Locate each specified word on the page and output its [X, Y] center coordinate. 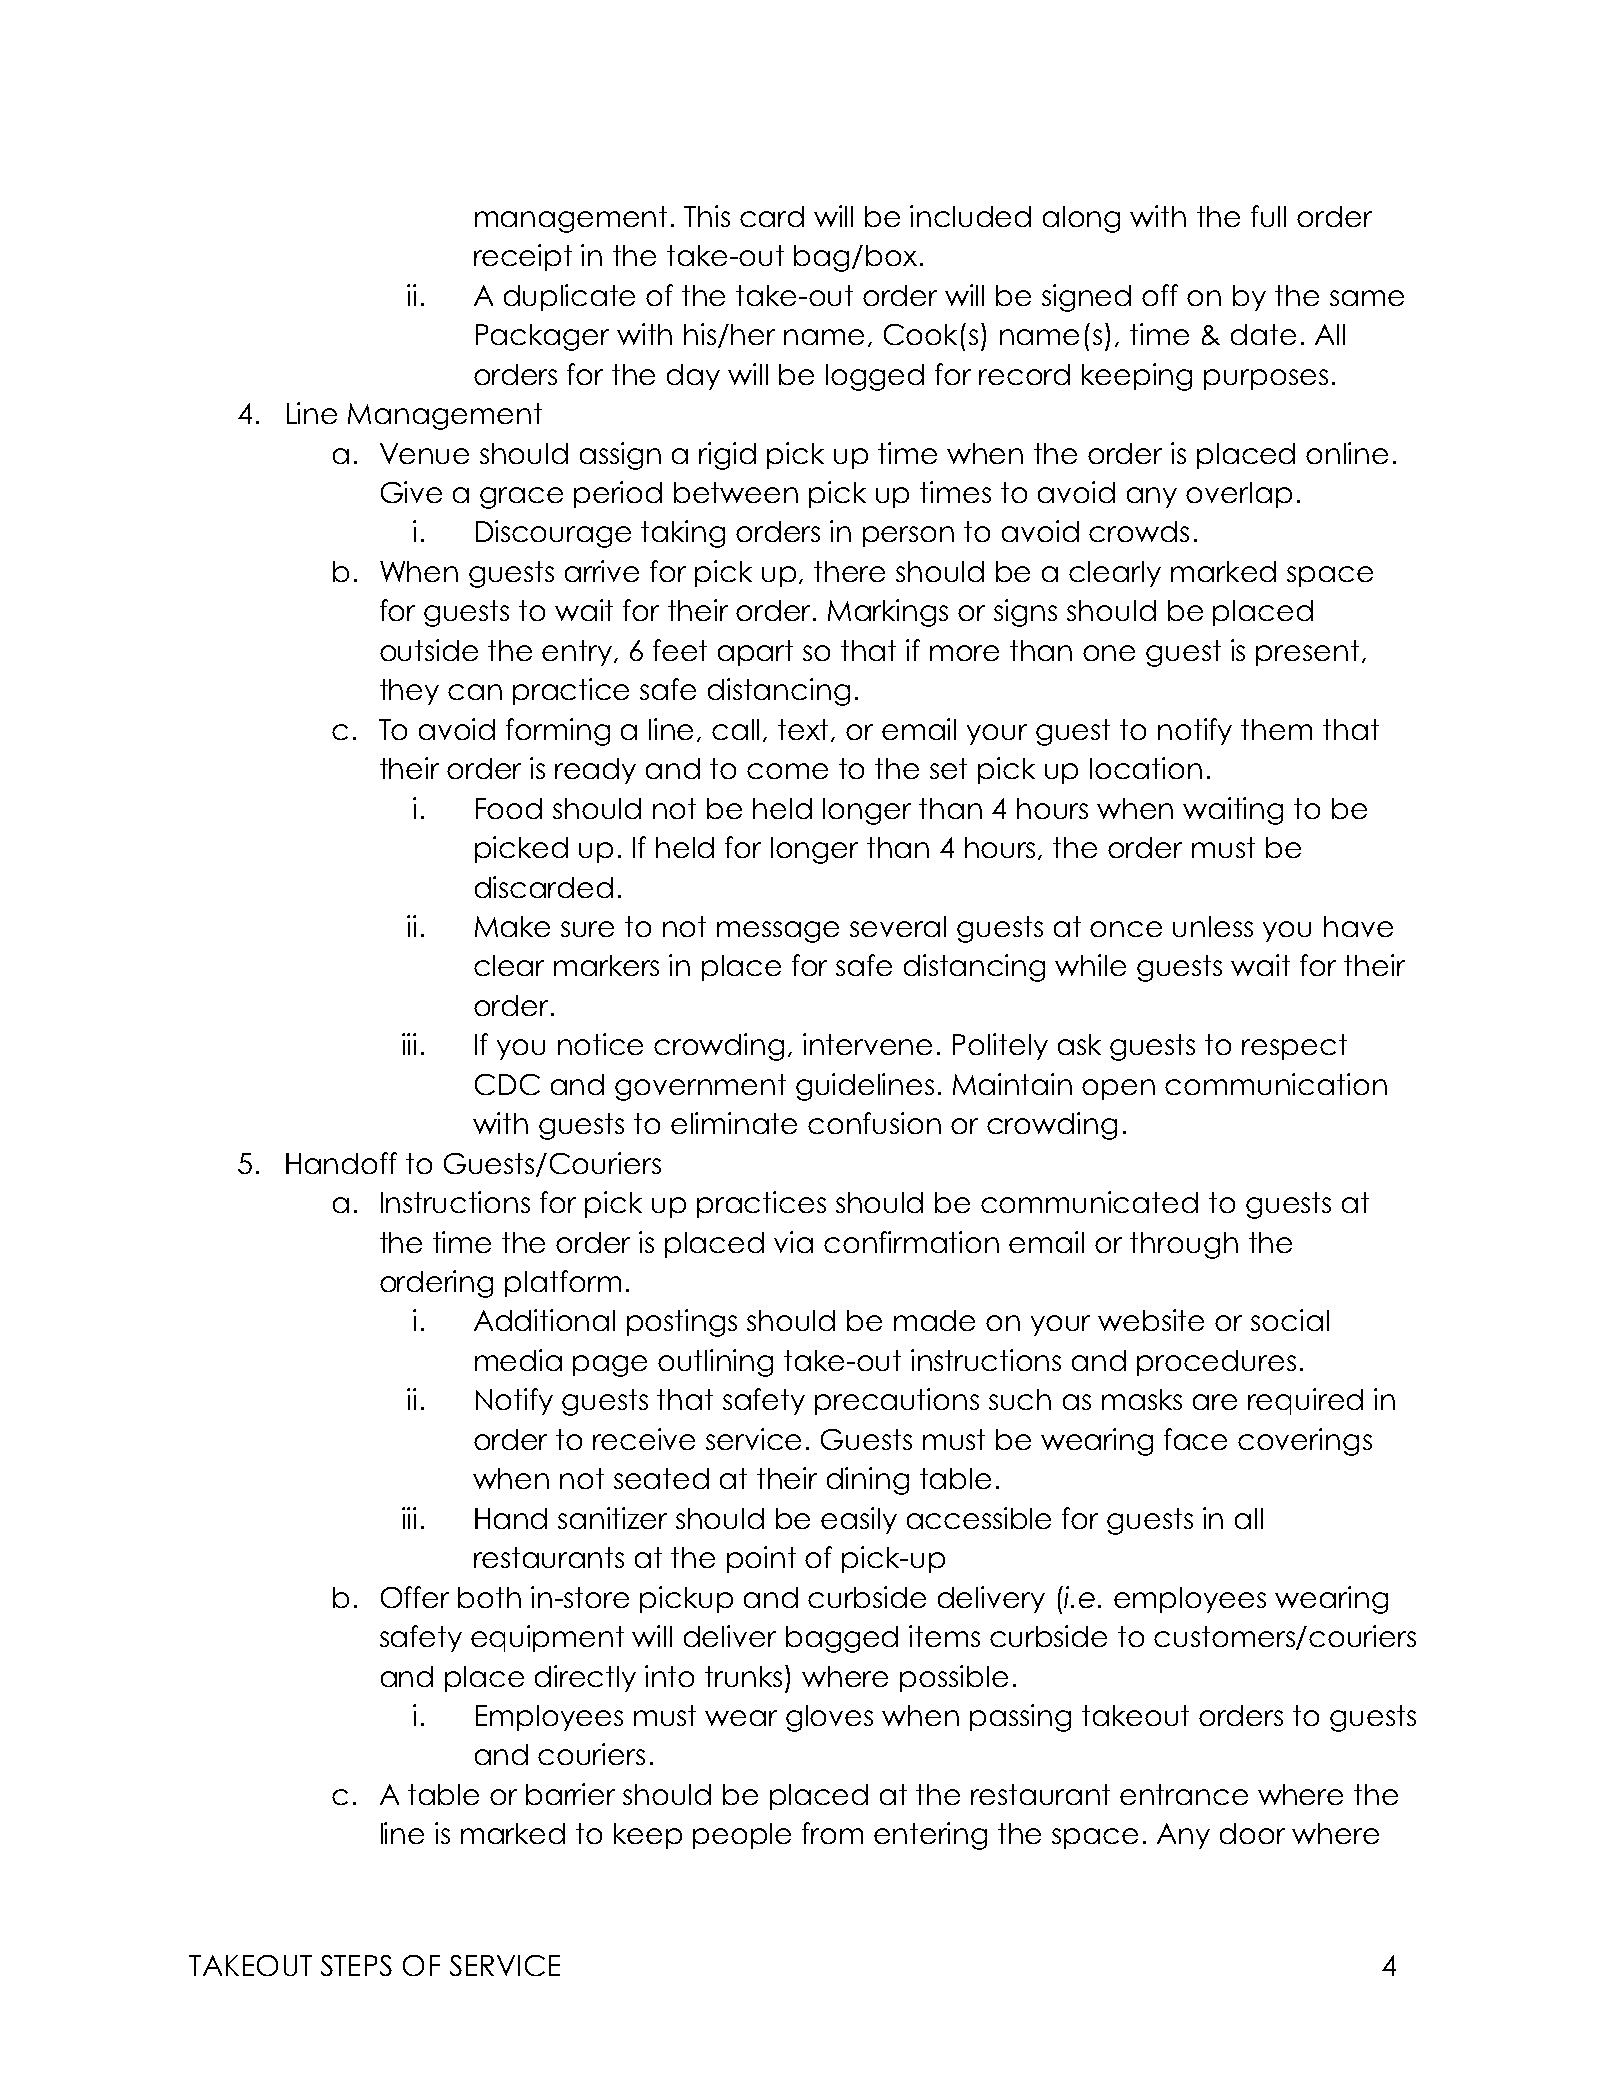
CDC [507, 1084]
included [970, 216]
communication [1276, 1084]
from [832, 1833]
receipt [523, 257]
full [1268, 216]
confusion [874, 1123]
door [1252, 1833]
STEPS [356, 1965]
